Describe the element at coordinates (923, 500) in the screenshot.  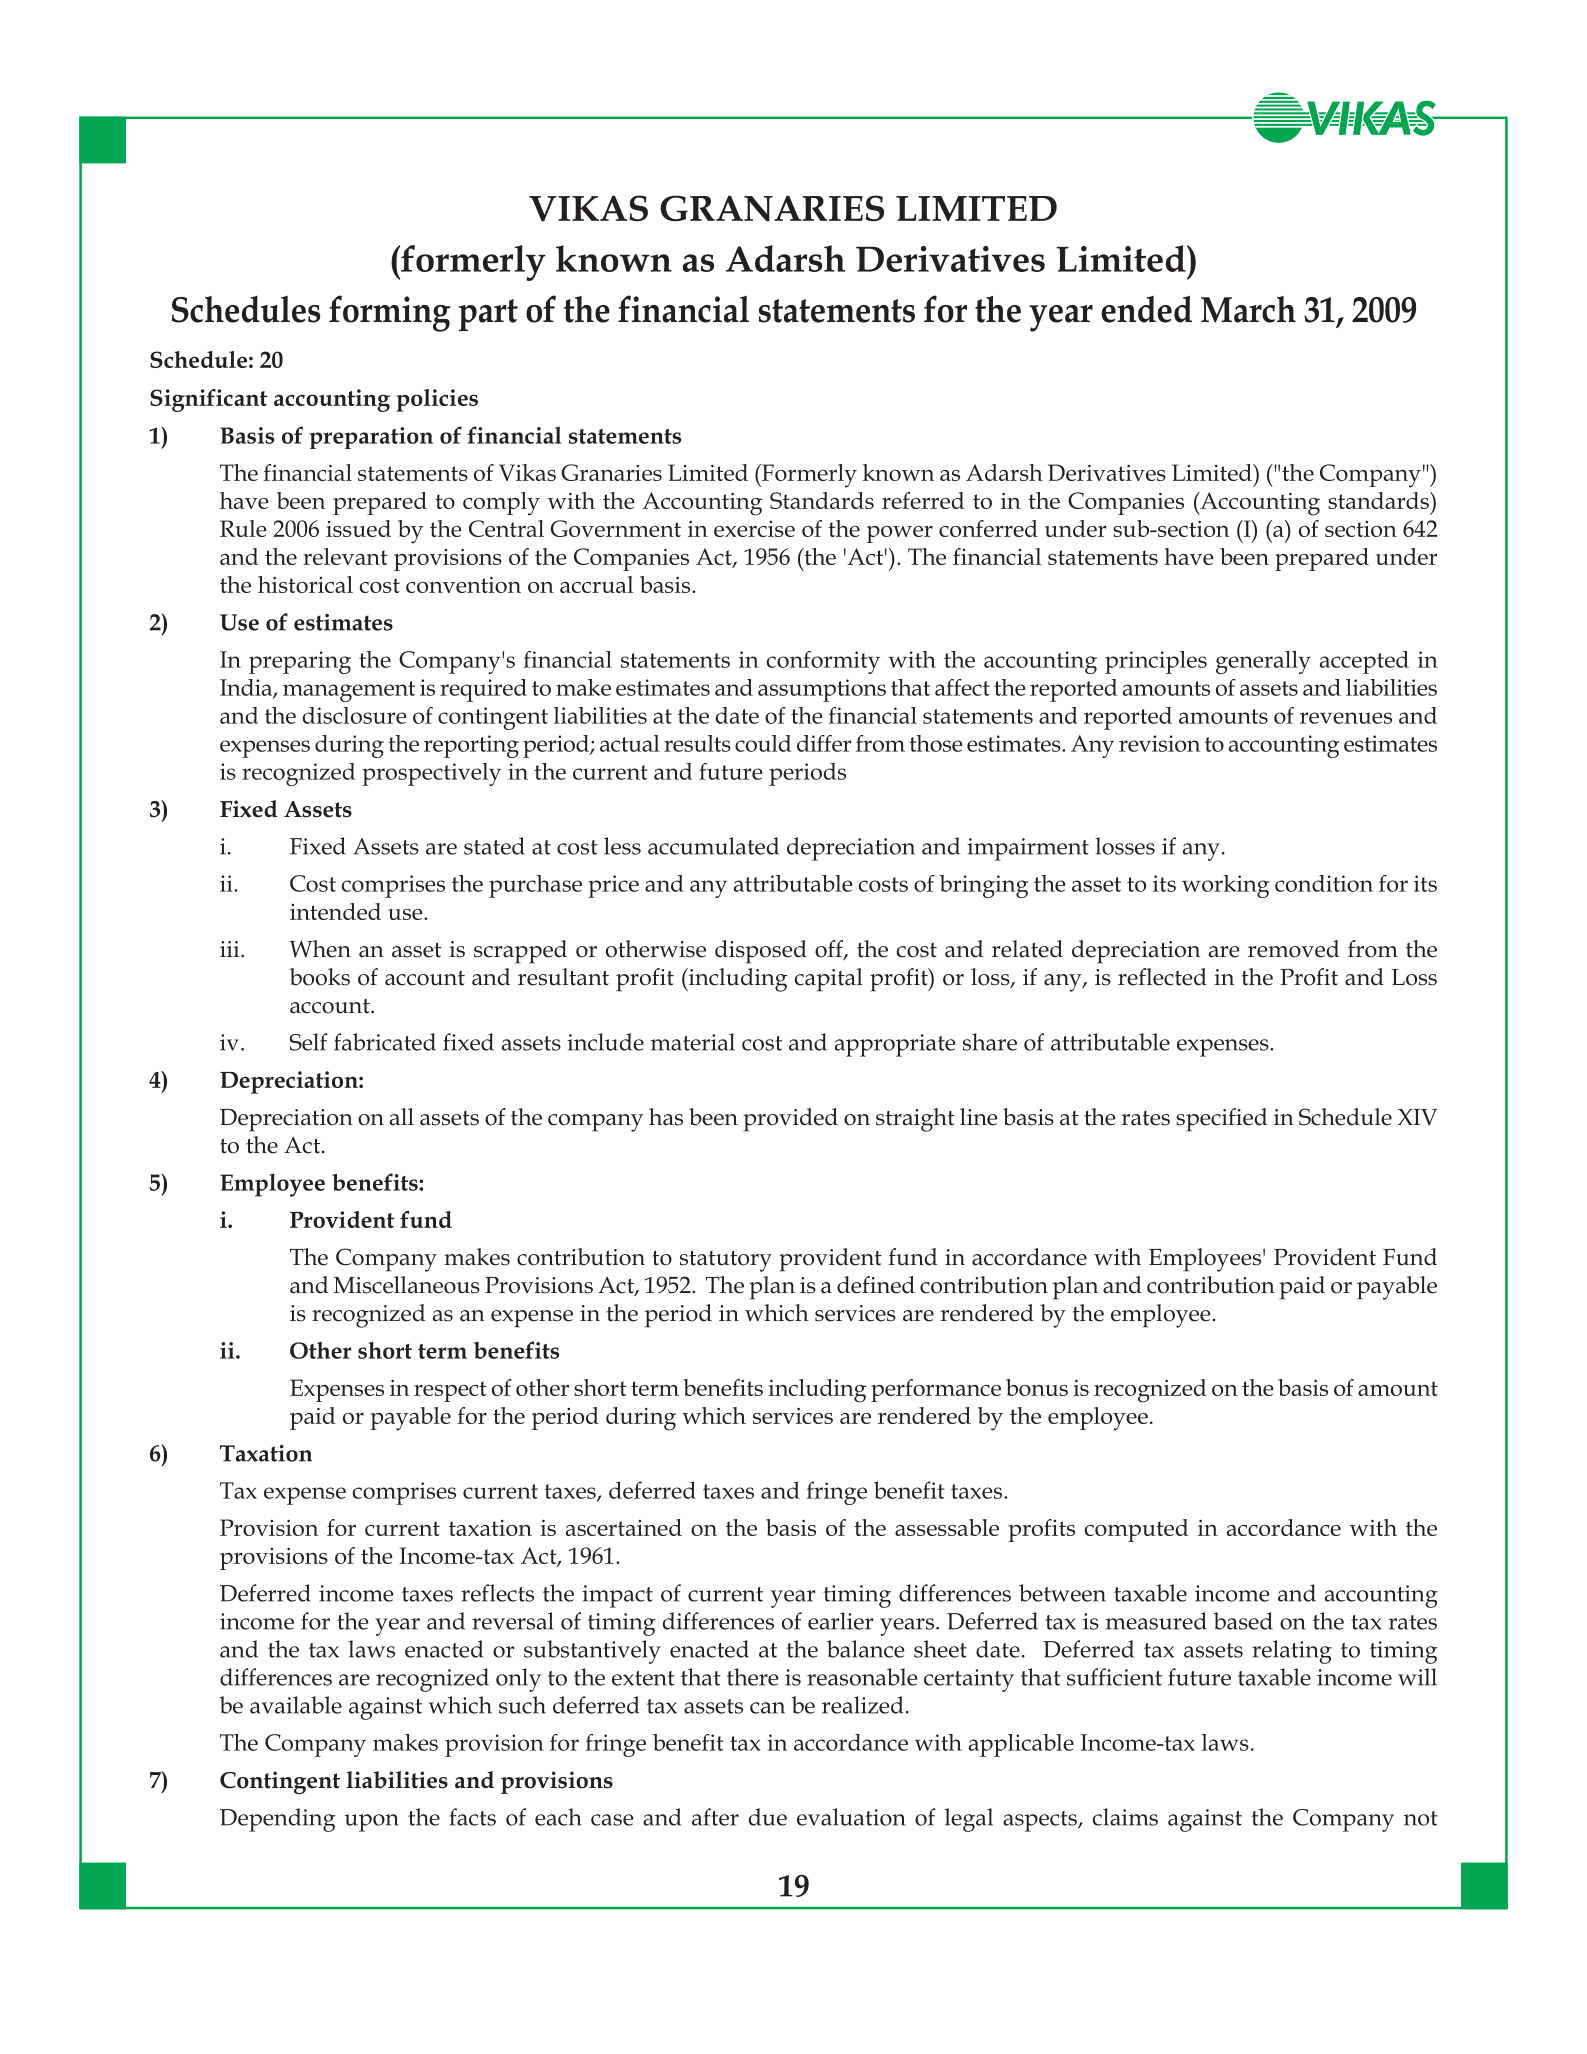
I see `referred` at that location.
